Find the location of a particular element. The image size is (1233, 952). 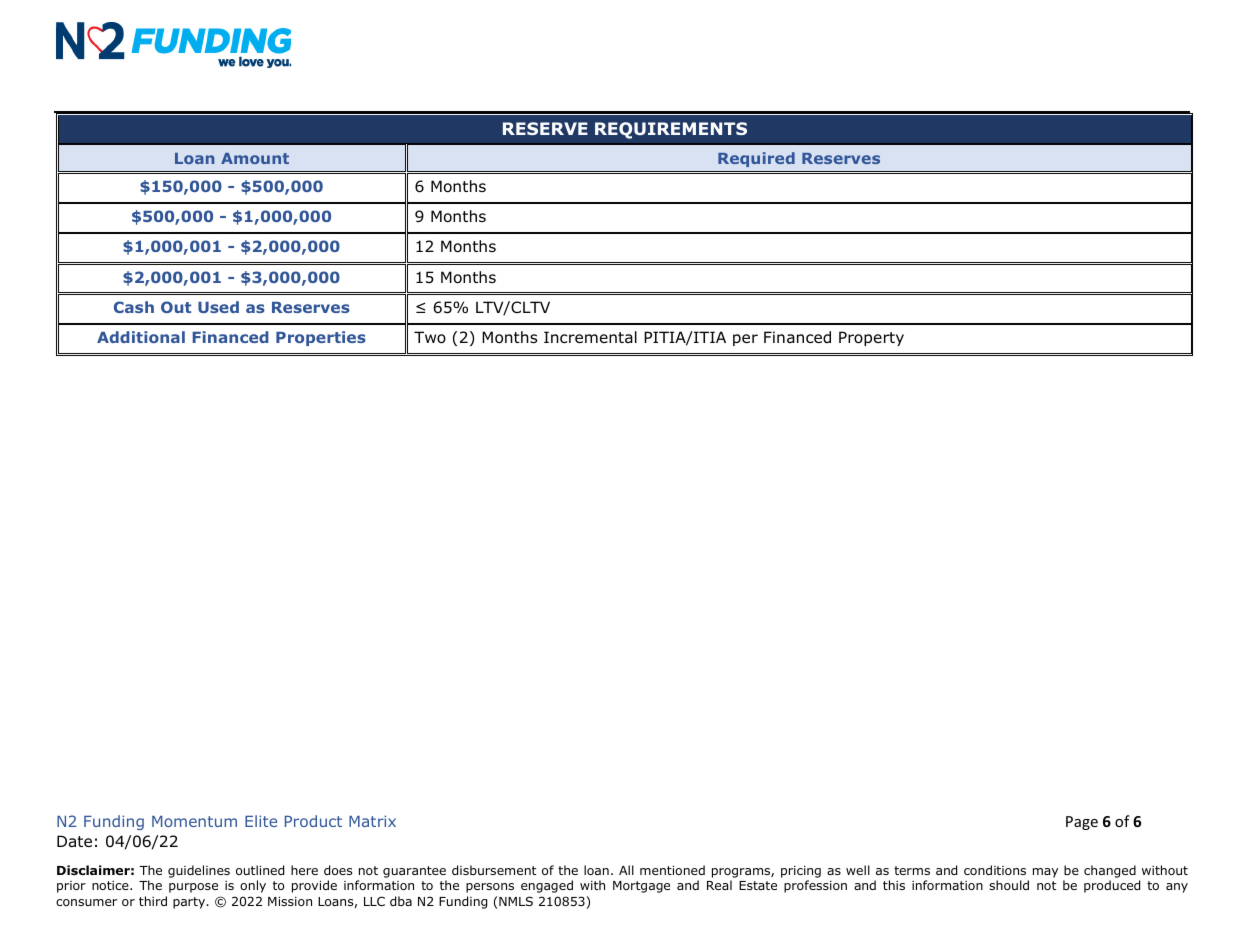

Property is located at coordinates (871, 338).
